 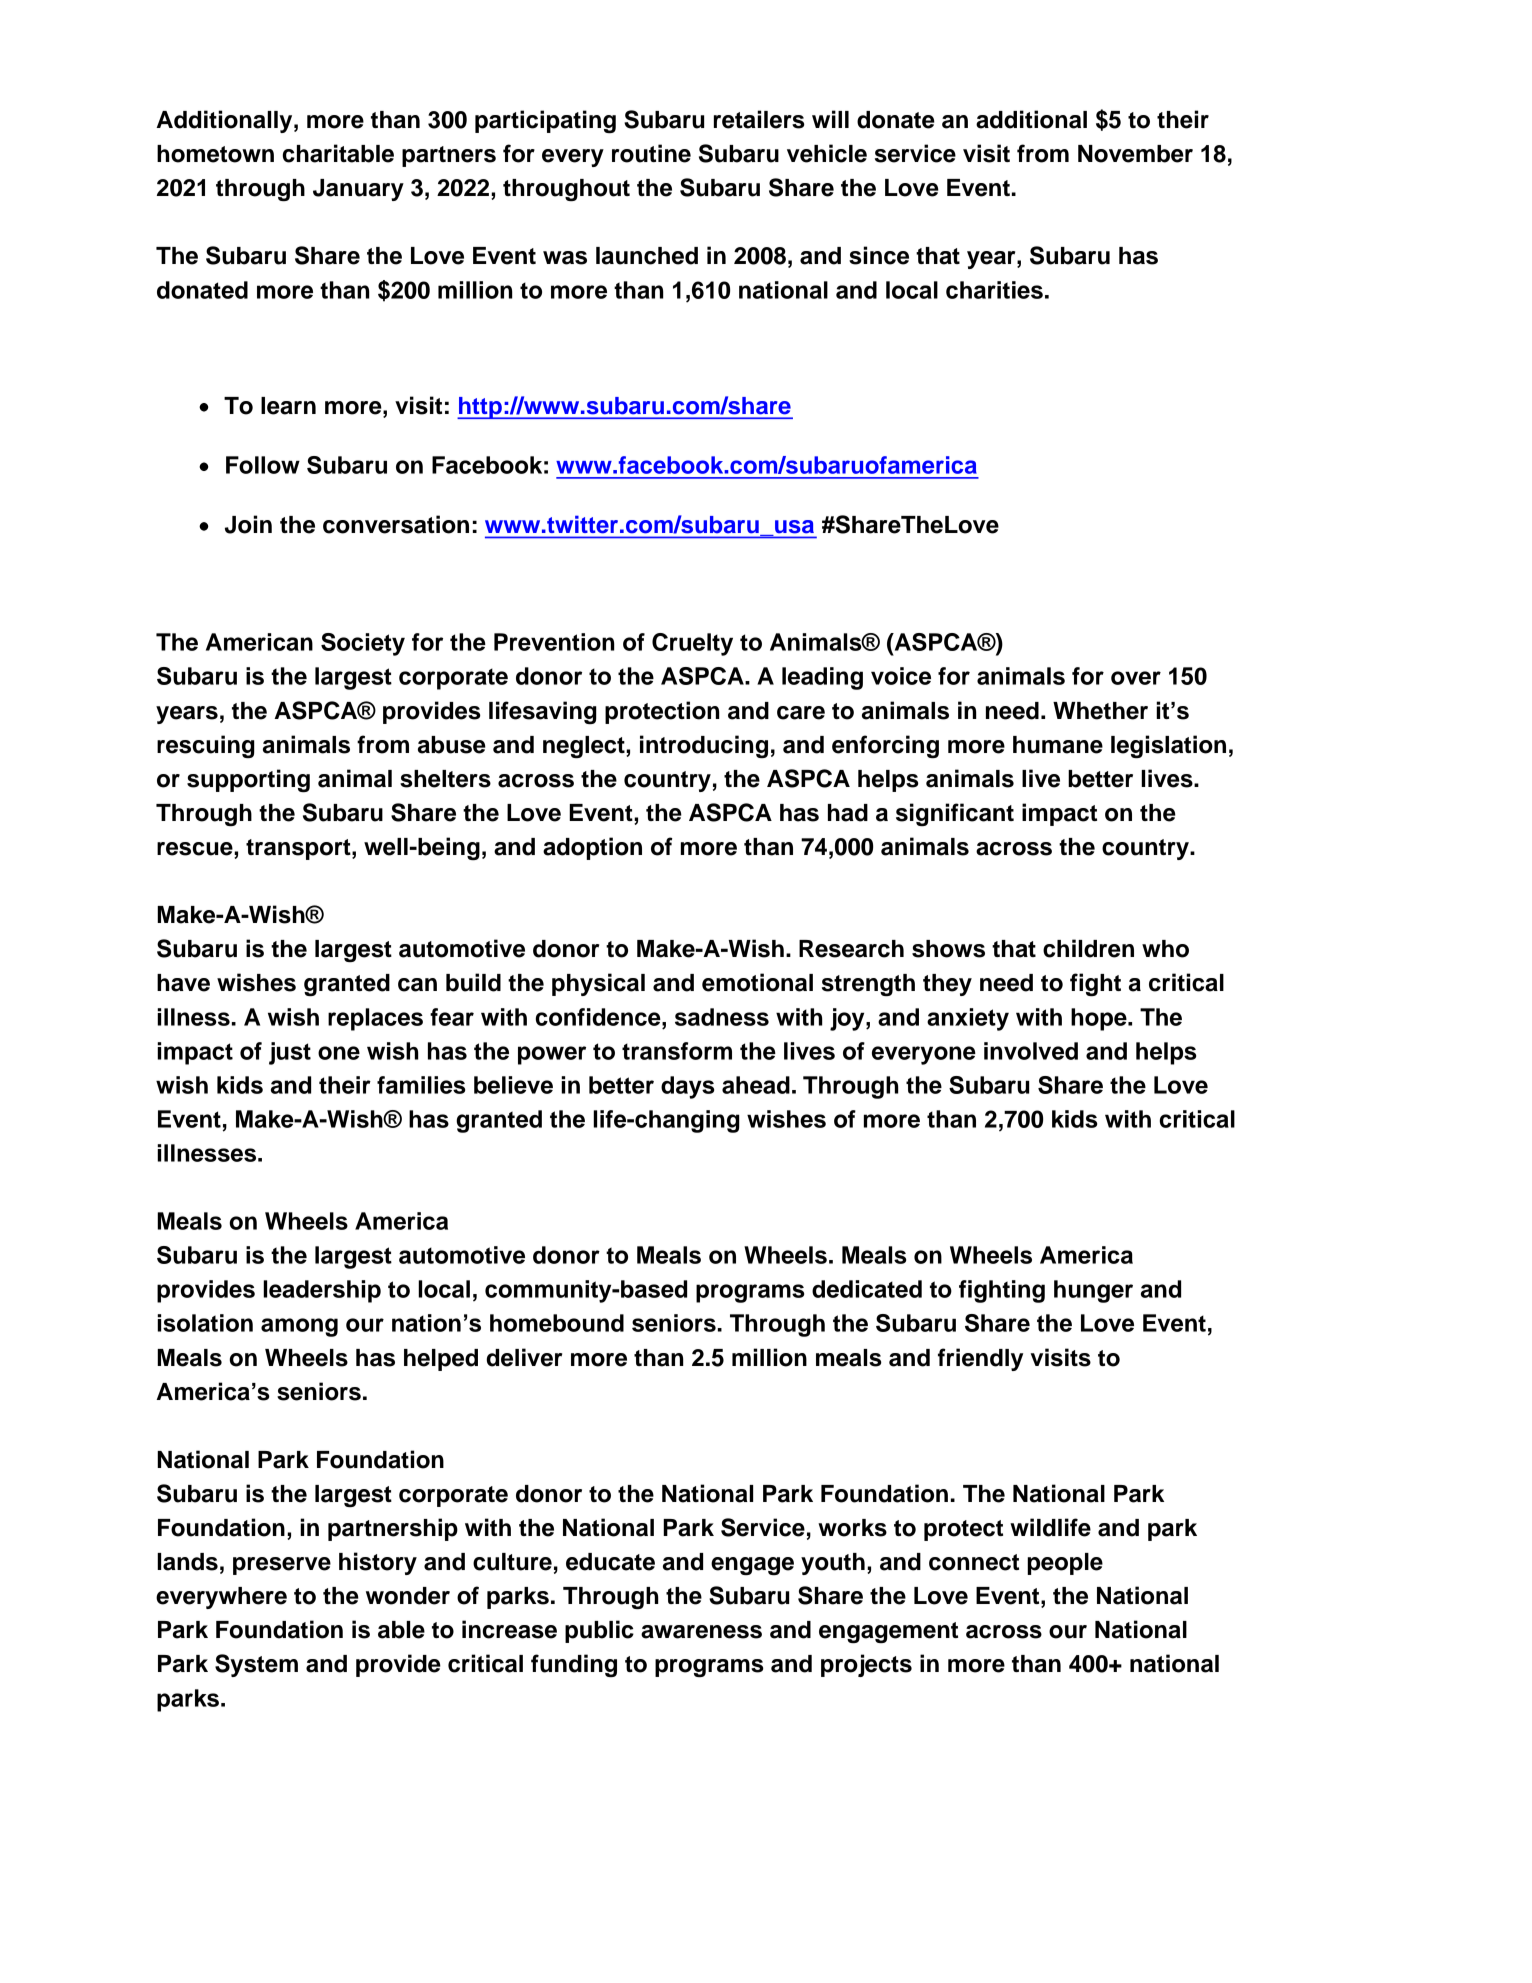 I want to click on people, so click(x=1065, y=1564).
